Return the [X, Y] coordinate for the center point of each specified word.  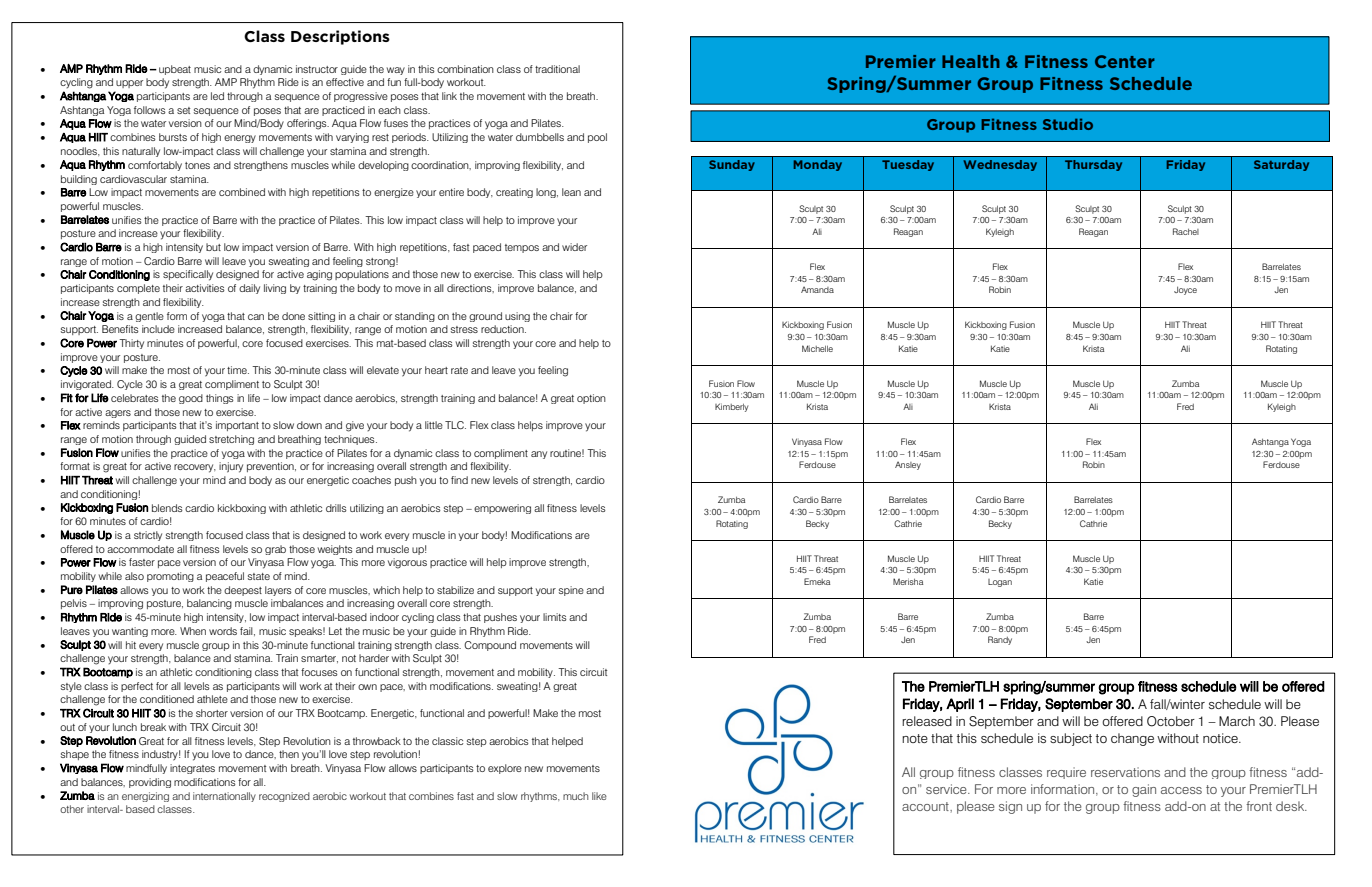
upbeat [175, 70]
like [599, 796]
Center [1125, 61]
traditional [557, 69]
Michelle [817, 348]
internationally [224, 797]
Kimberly [732, 407]
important [237, 426]
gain [1144, 790]
